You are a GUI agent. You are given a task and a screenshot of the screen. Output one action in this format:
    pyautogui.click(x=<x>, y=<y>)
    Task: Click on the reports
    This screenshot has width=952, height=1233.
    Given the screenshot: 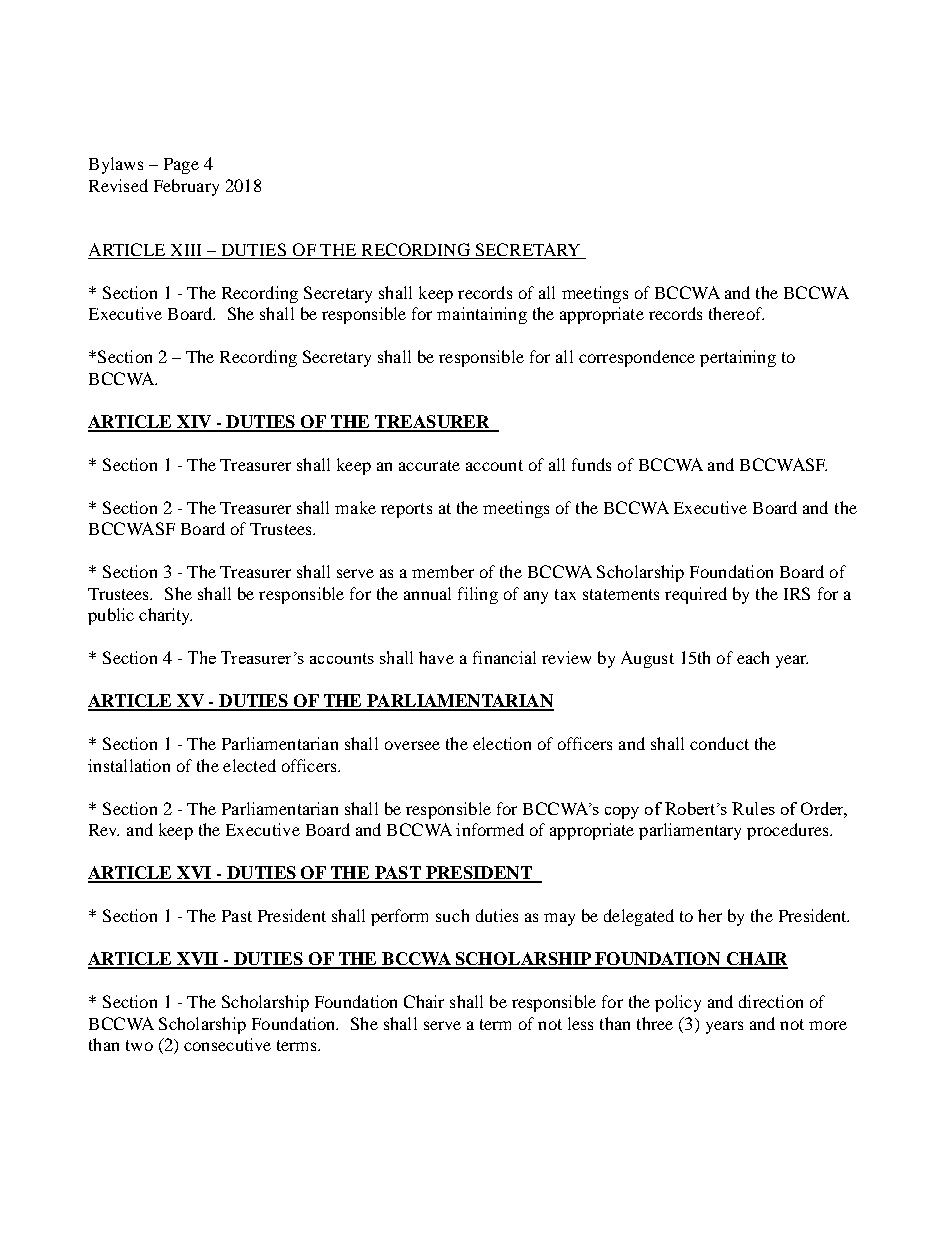 What is the action you would take?
    pyautogui.click(x=406, y=510)
